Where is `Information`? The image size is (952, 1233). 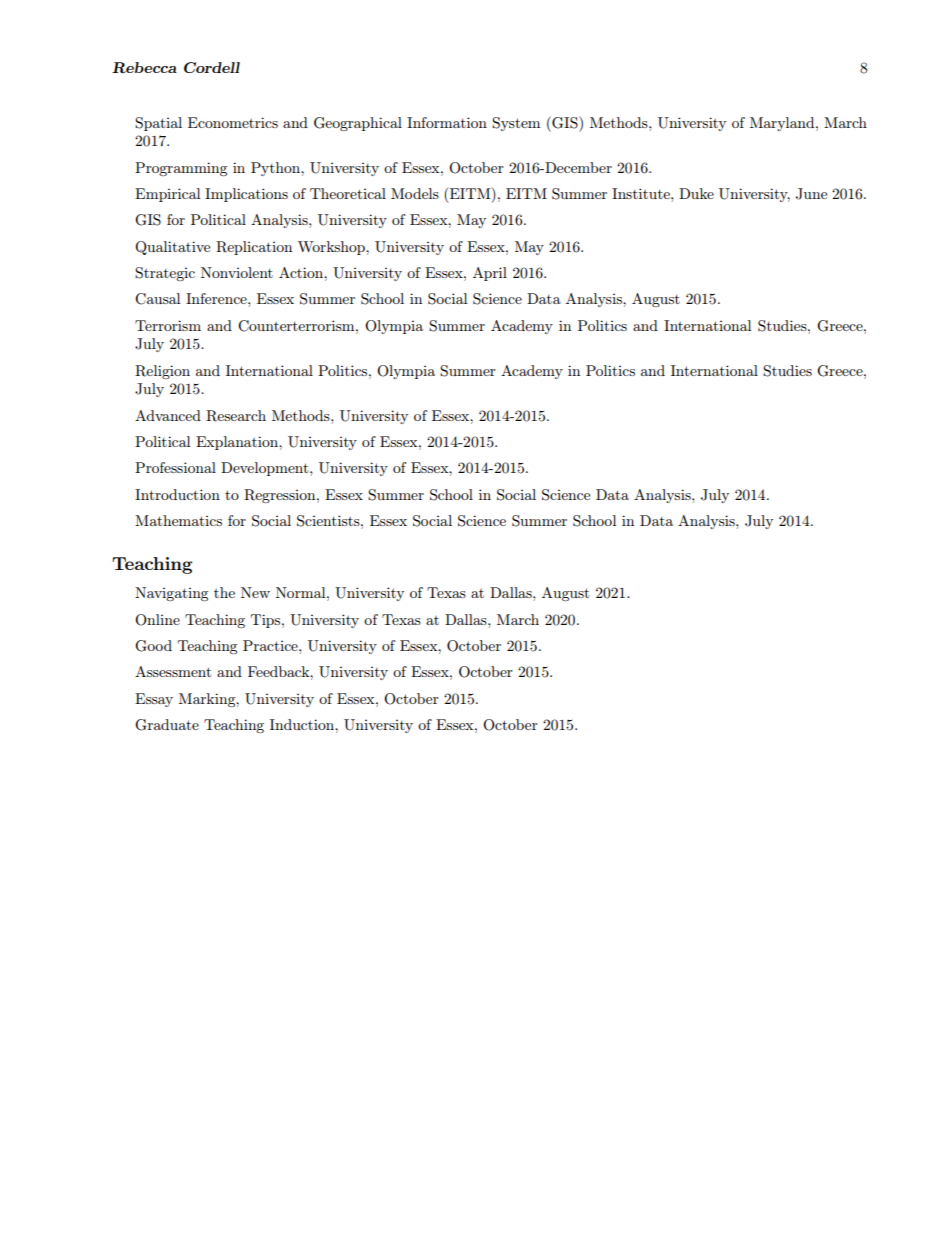
Information is located at coordinates (447, 122).
